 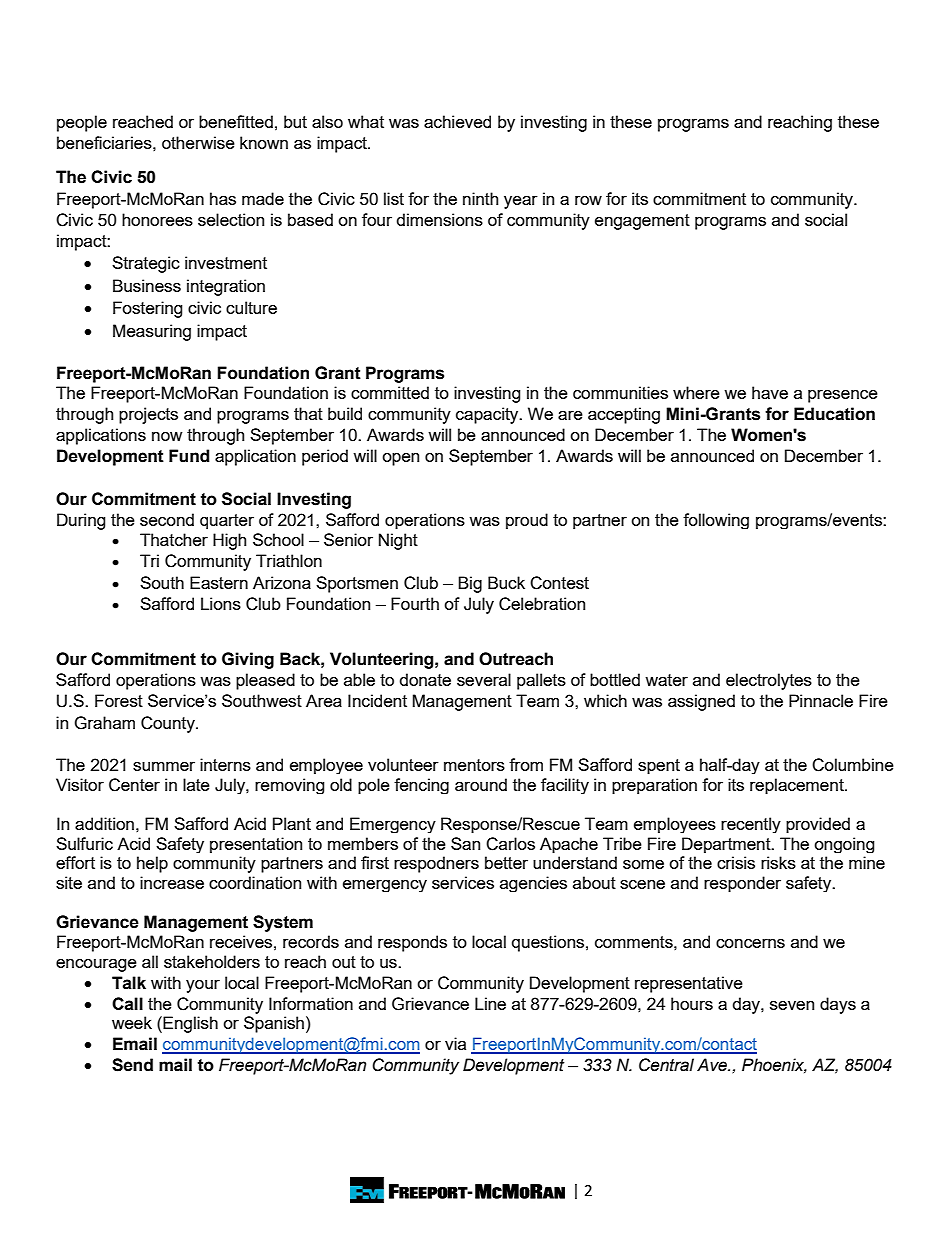 What do you see at coordinates (774, 1065) in the screenshot?
I see `Phoenix` at bounding box center [774, 1065].
